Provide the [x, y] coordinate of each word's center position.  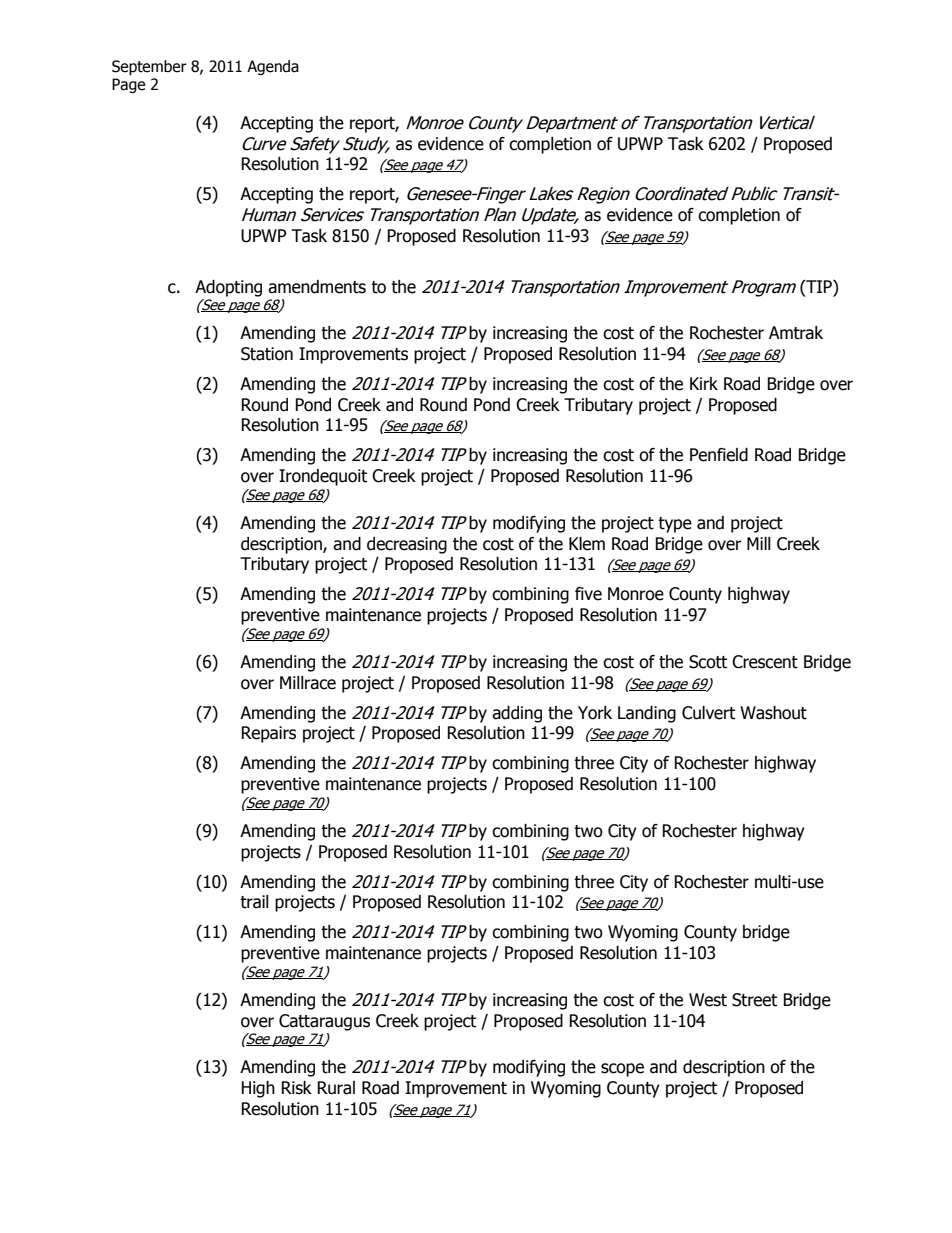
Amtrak [796, 333]
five [588, 594]
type [675, 525]
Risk [296, 1088]
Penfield [719, 455]
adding [517, 714]
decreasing [407, 545]
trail [254, 902]
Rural [336, 1088]
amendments [317, 287]
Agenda [273, 67]
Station [267, 354]
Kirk [704, 383]
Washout [773, 713]
